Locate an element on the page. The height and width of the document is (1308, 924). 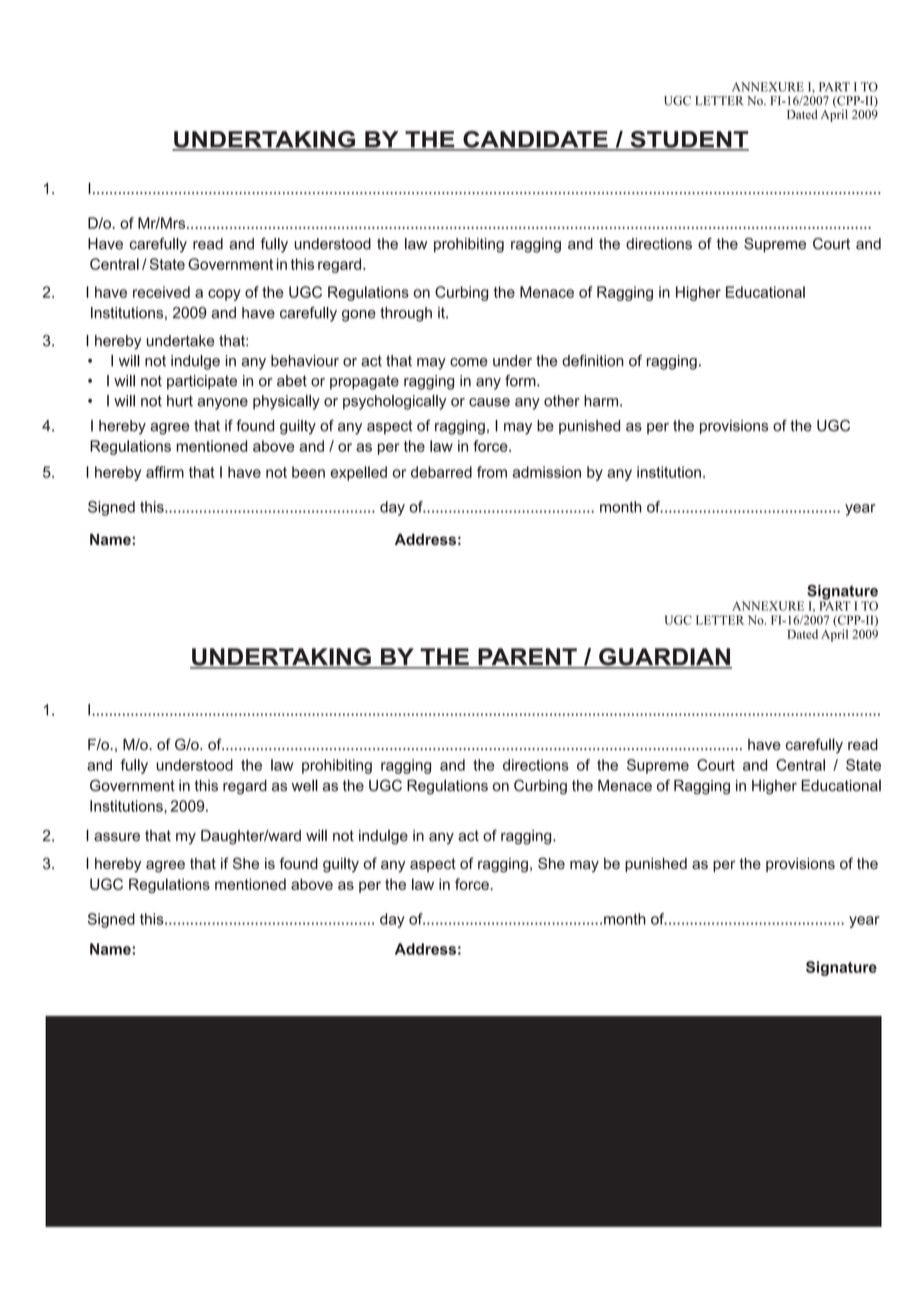
assure is located at coordinates (117, 837).
